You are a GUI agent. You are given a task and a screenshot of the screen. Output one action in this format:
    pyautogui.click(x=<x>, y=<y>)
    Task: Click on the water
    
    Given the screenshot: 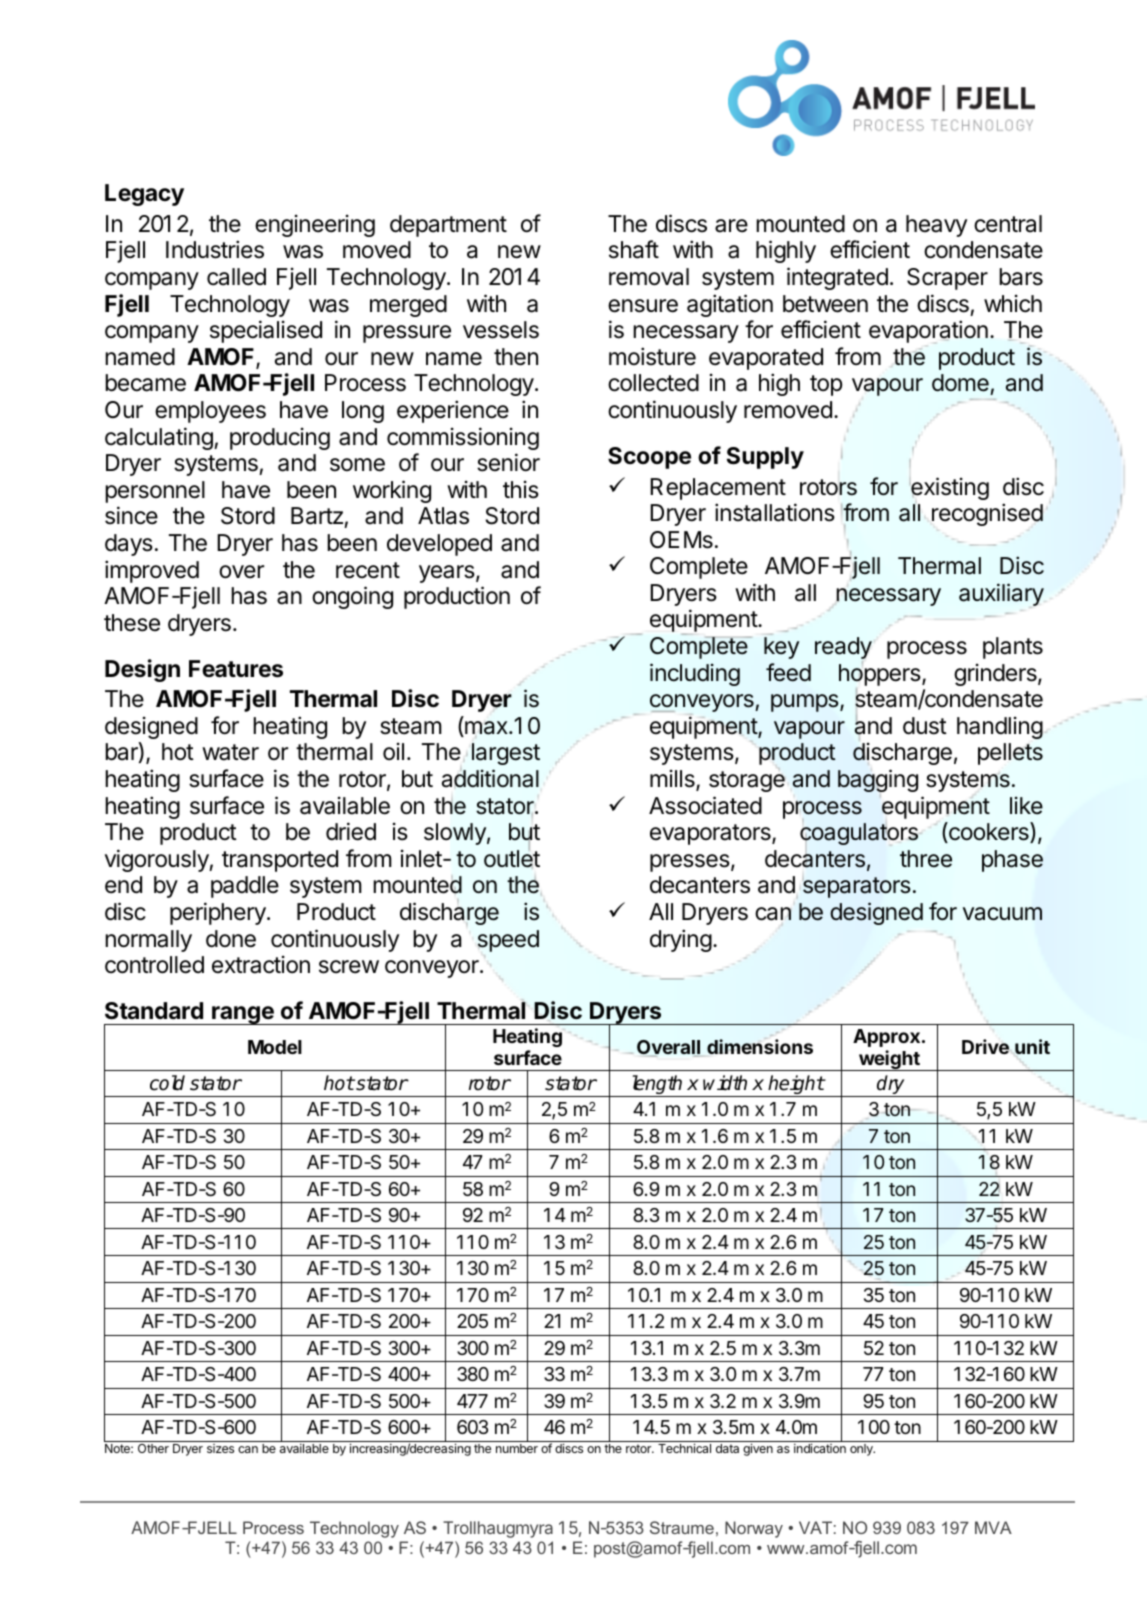 What is the action you would take?
    pyautogui.click(x=230, y=752)
